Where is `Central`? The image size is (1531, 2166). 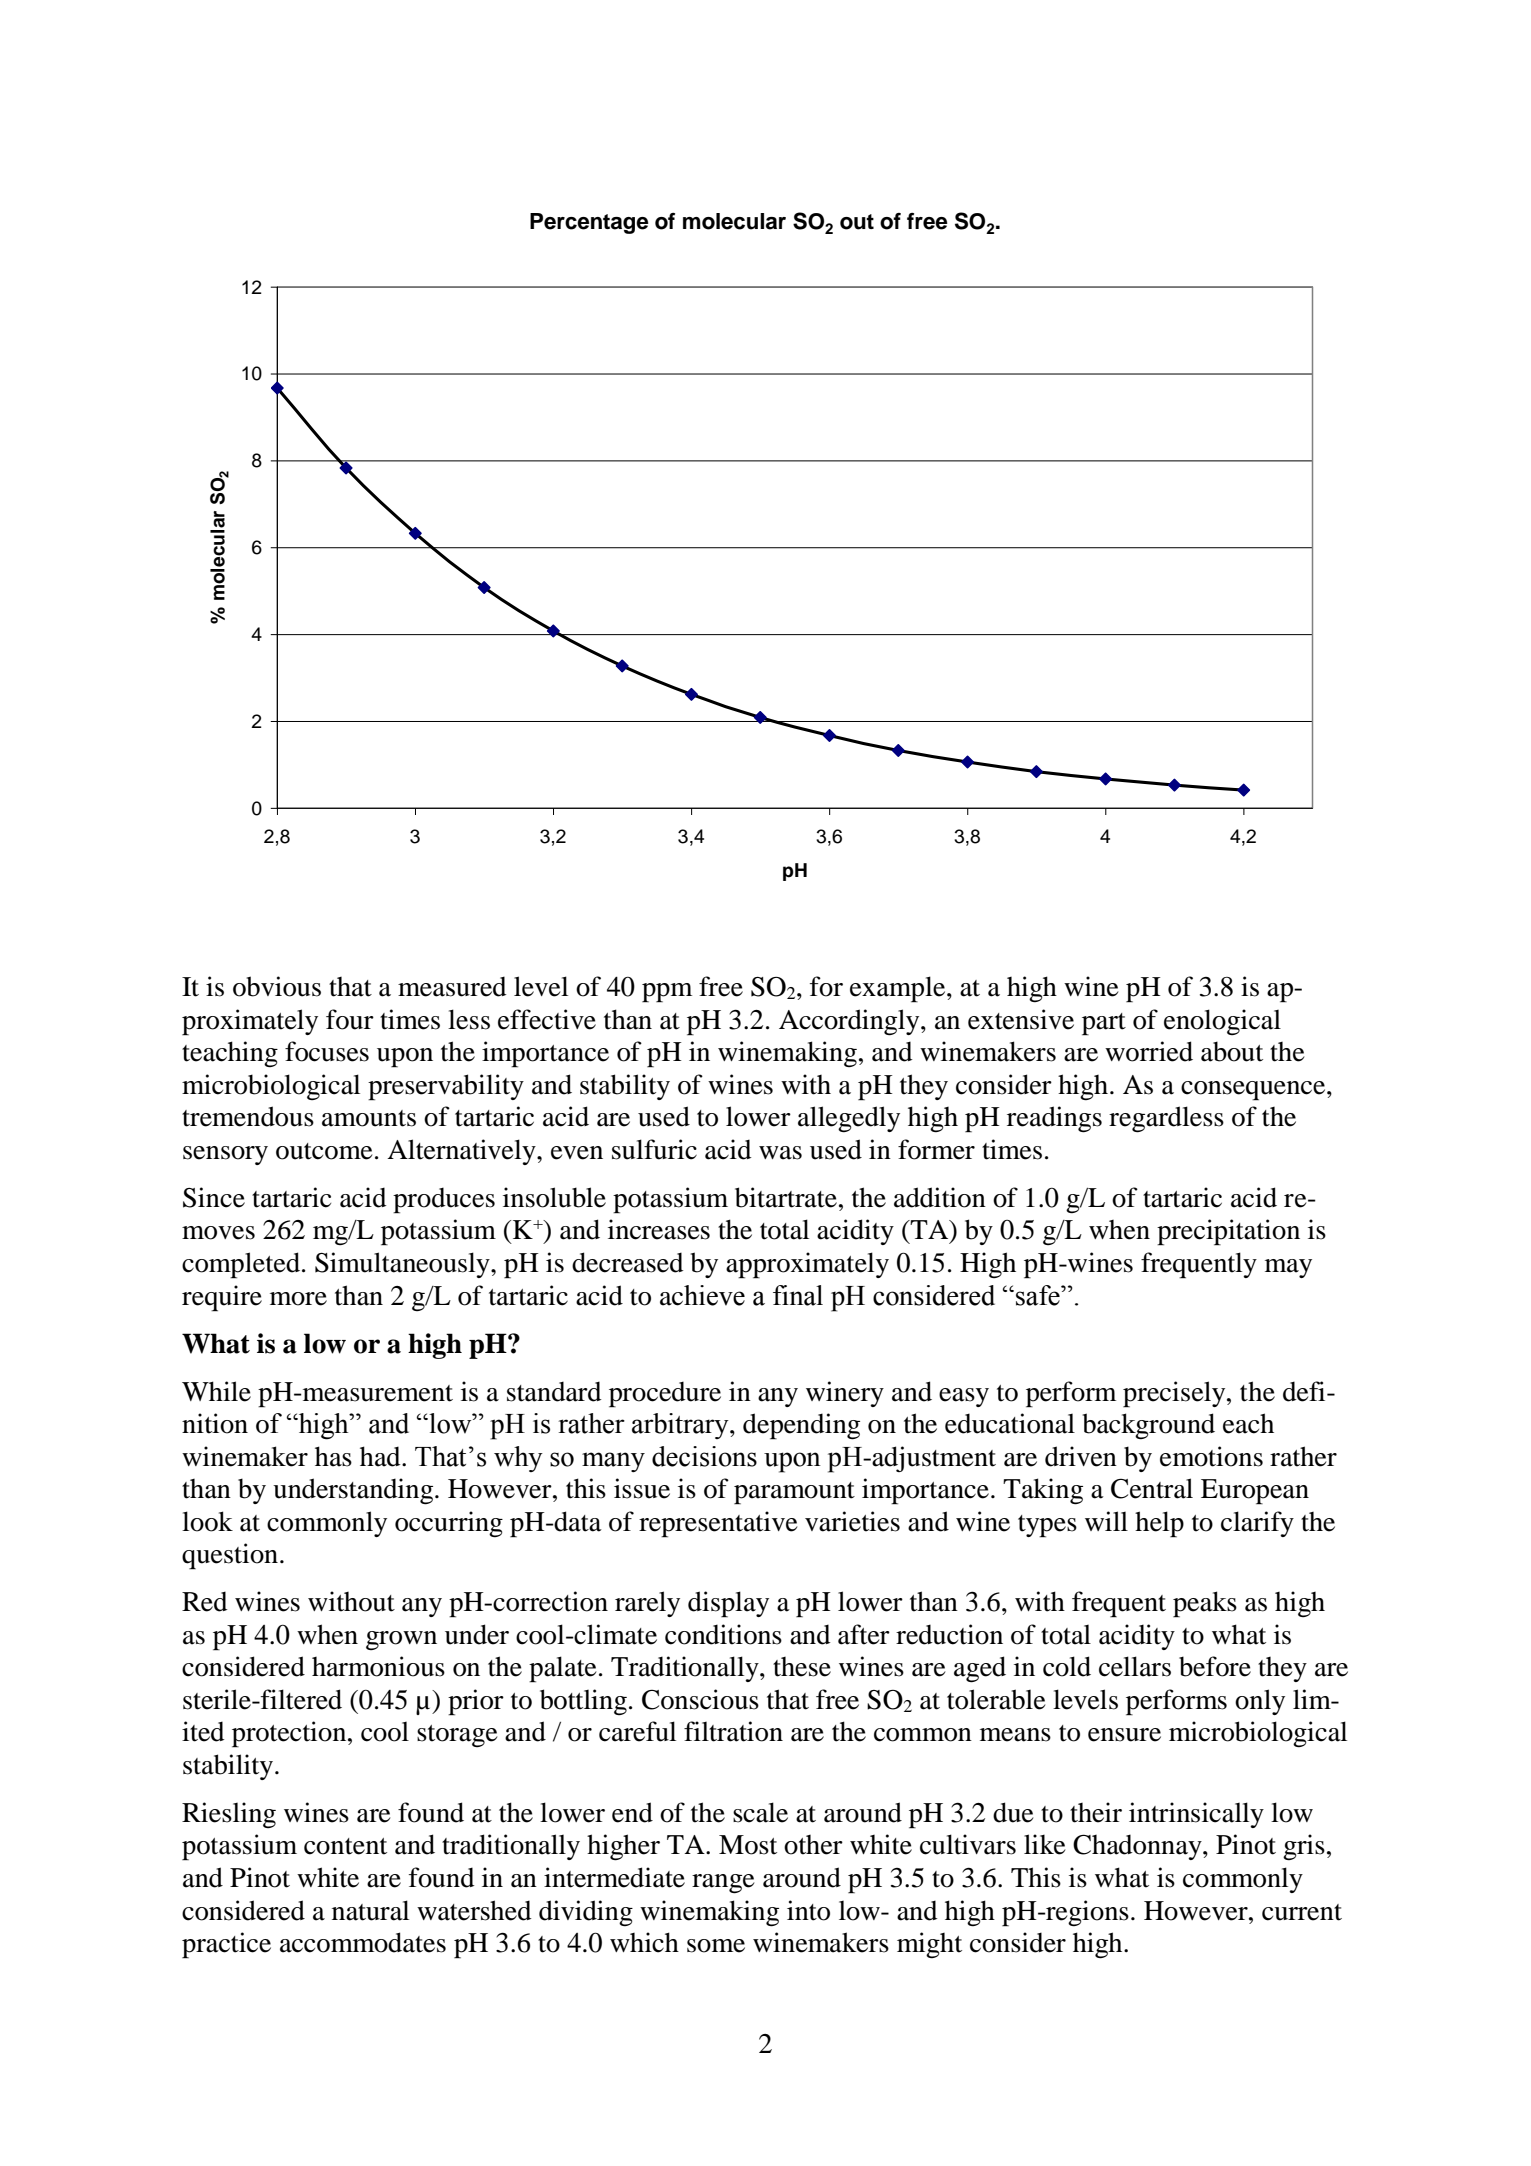 Central is located at coordinates (1152, 1488).
